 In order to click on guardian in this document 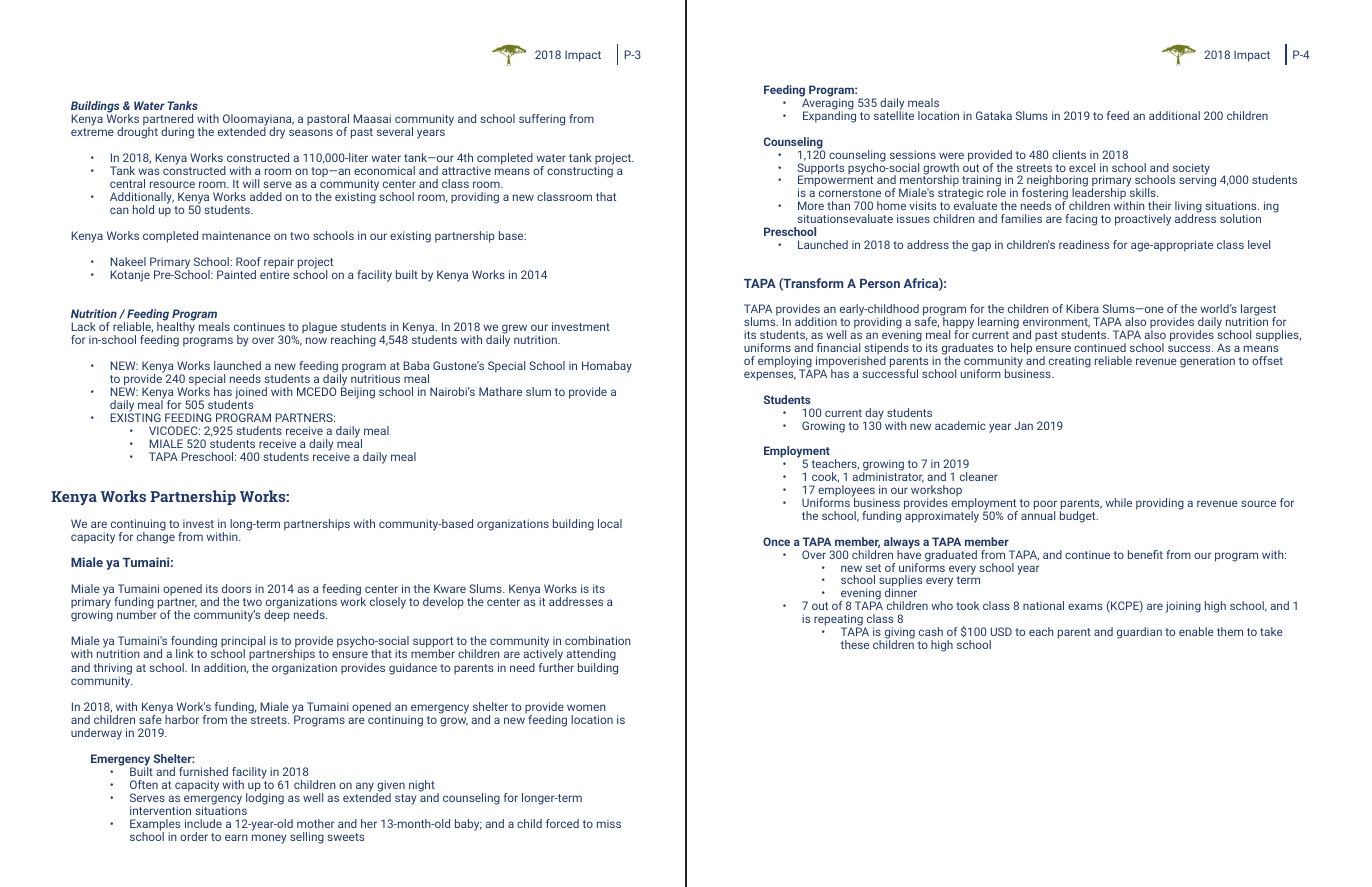, I will do `click(1139, 633)`.
